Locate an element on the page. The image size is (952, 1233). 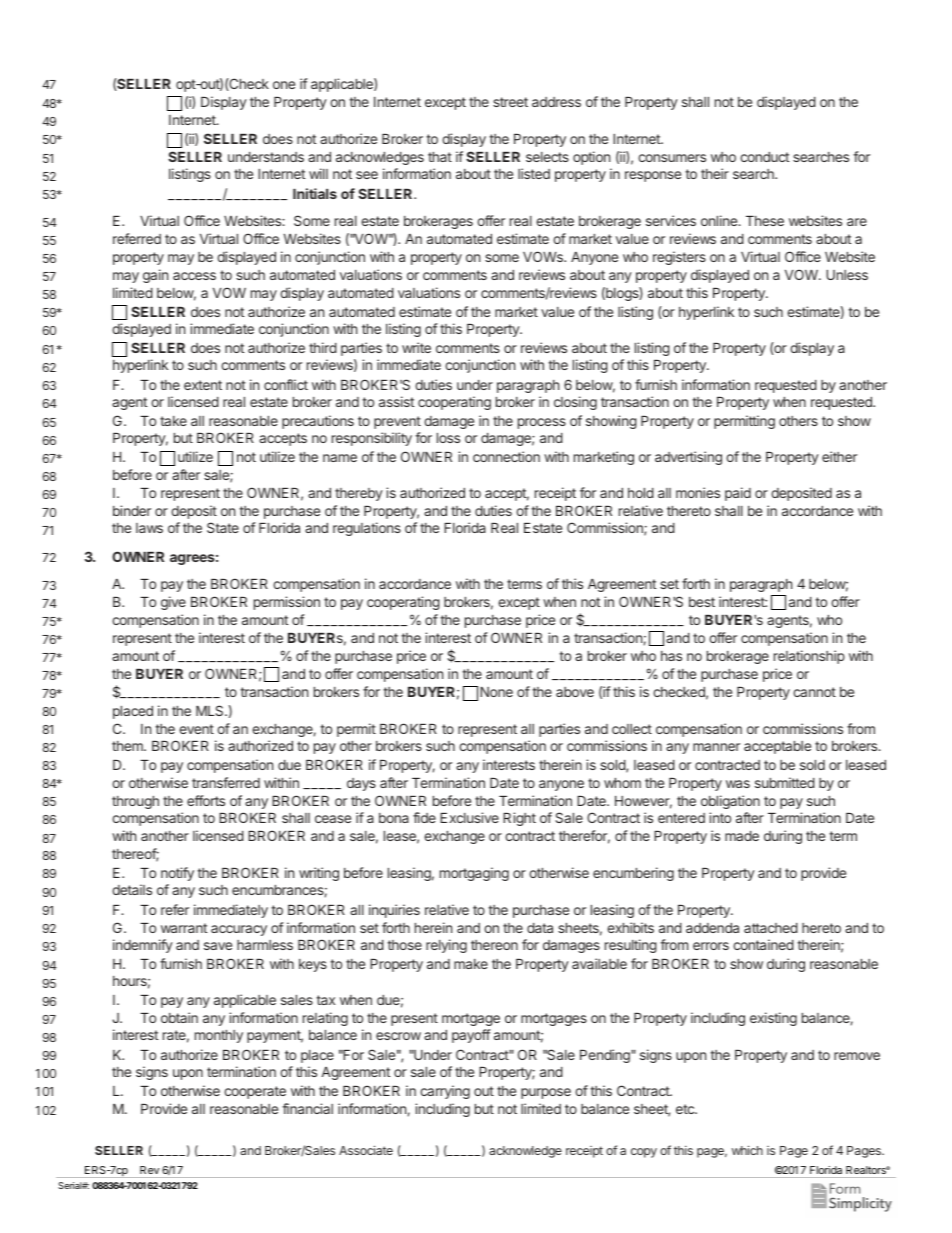
give is located at coordinates (173, 603).
